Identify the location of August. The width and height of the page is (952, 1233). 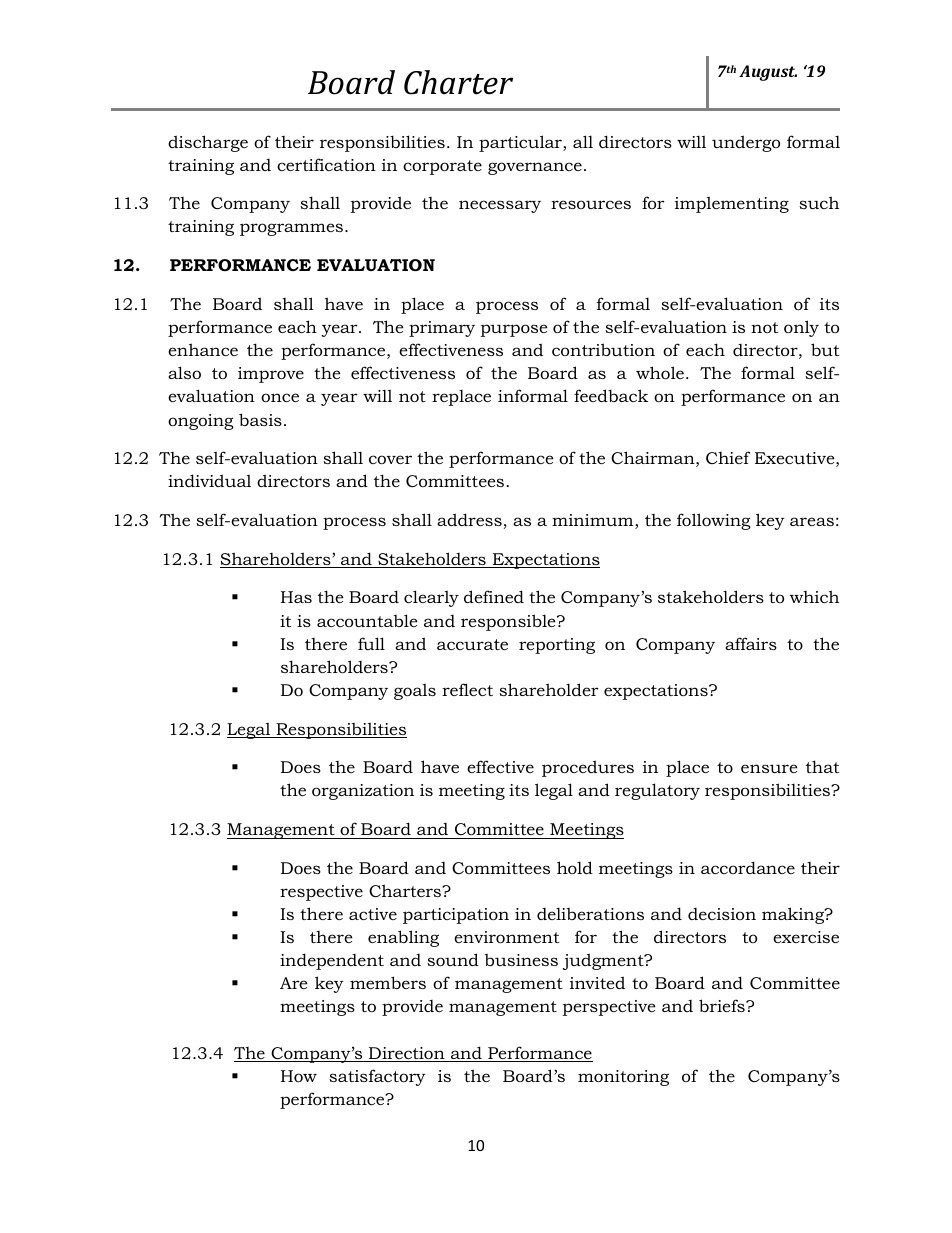
(768, 73).
